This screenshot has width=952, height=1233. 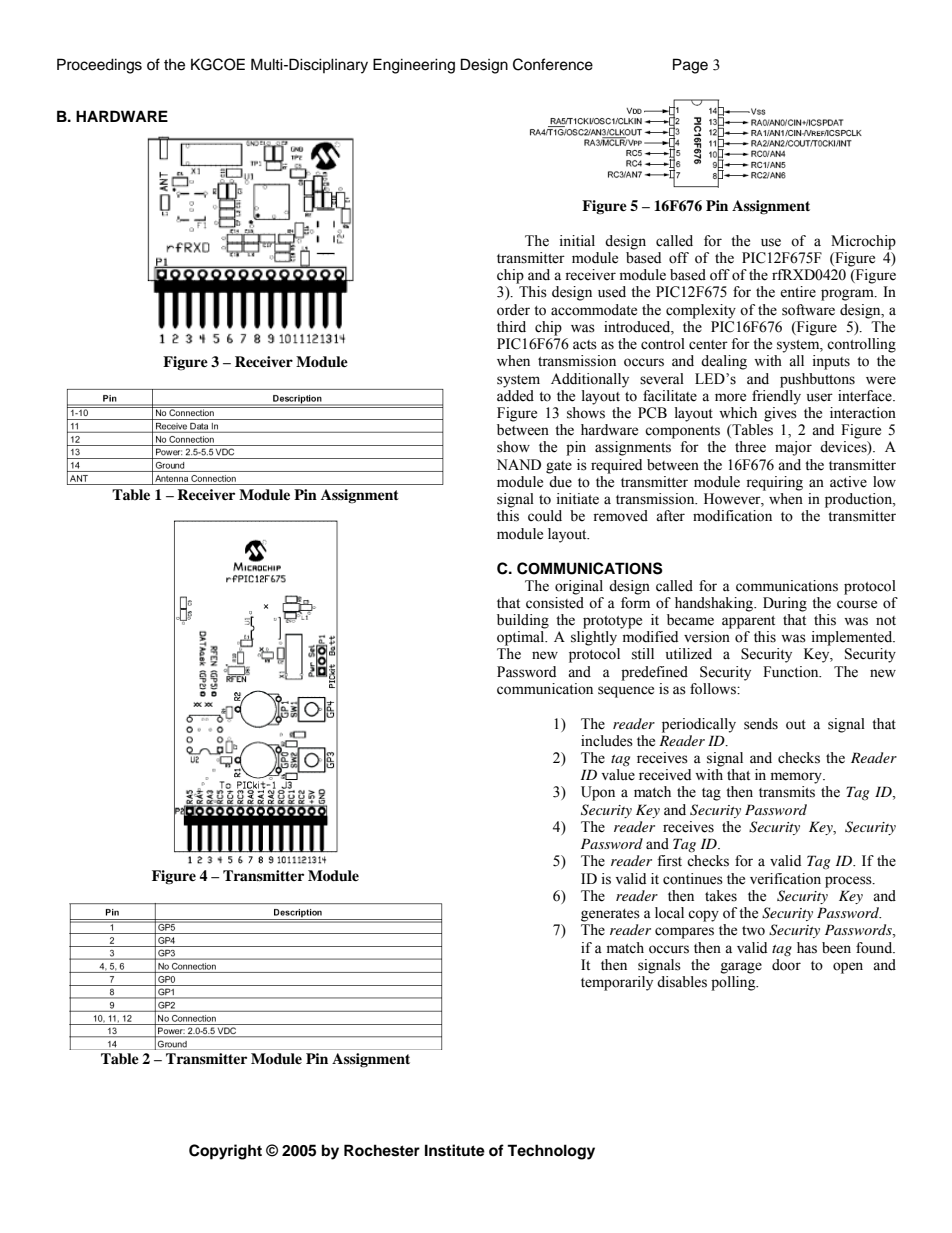 What do you see at coordinates (523, 621) in the screenshot?
I see `building` at bounding box center [523, 621].
